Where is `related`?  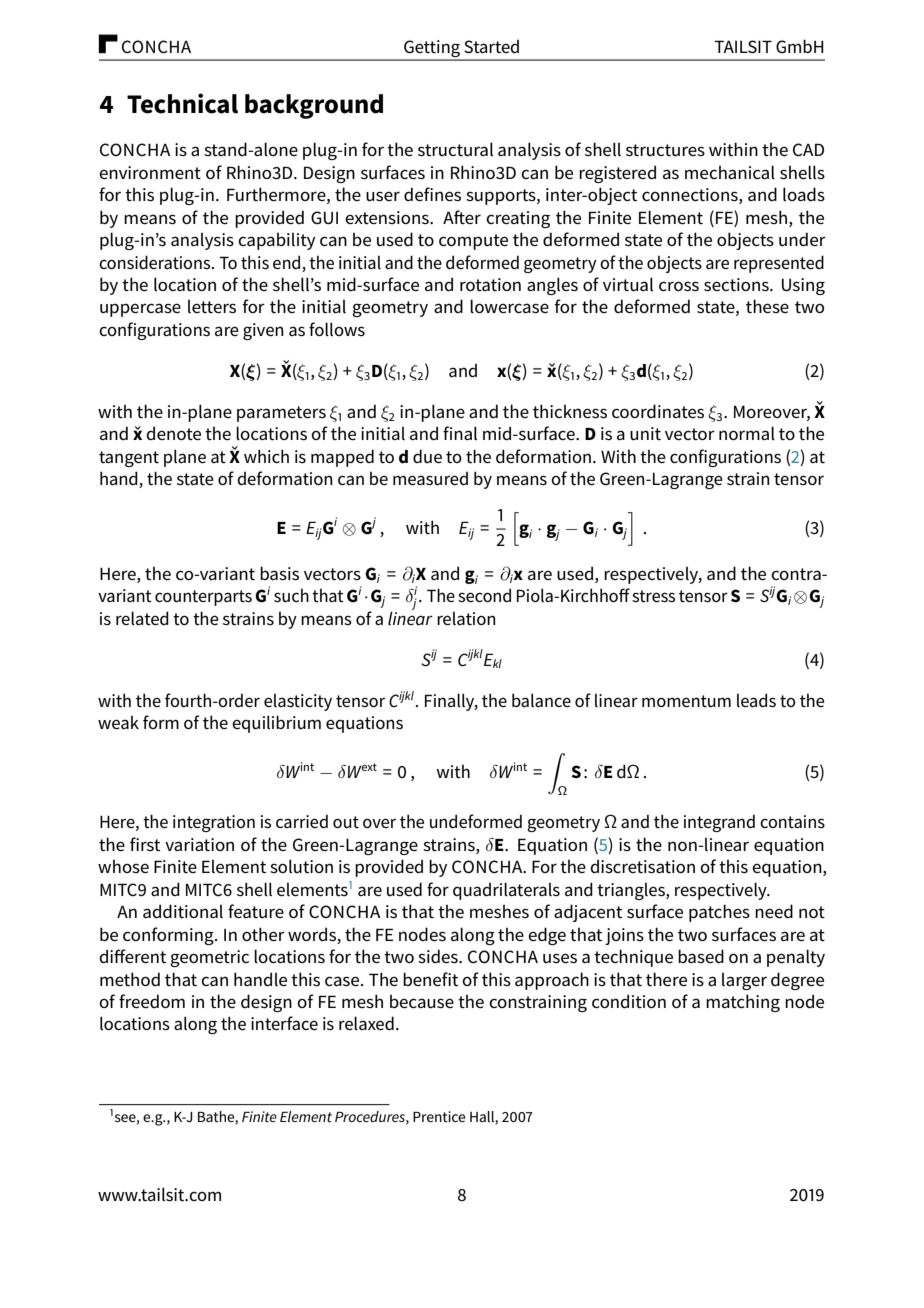
related is located at coordinates (142, 618).
